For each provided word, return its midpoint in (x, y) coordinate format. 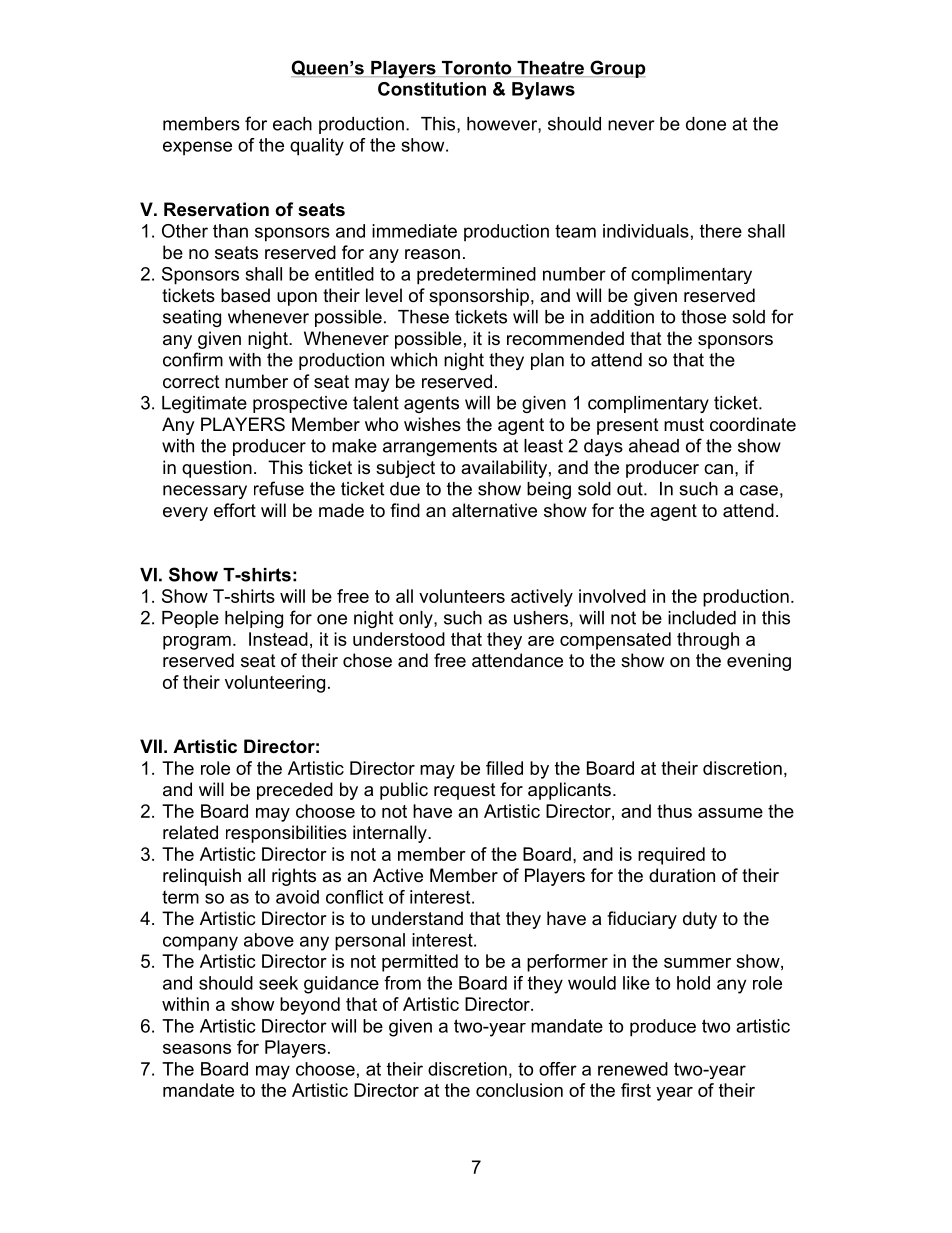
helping (254, 619)
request (465, 791)
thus (674, 811)
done (706, 124)
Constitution (432, 89)
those (703, 317)
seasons (197, 1049)
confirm (193, 359)
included (702, 618)
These (423, 317)
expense (197, 148)
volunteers (462, 596)
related (190, 832)
